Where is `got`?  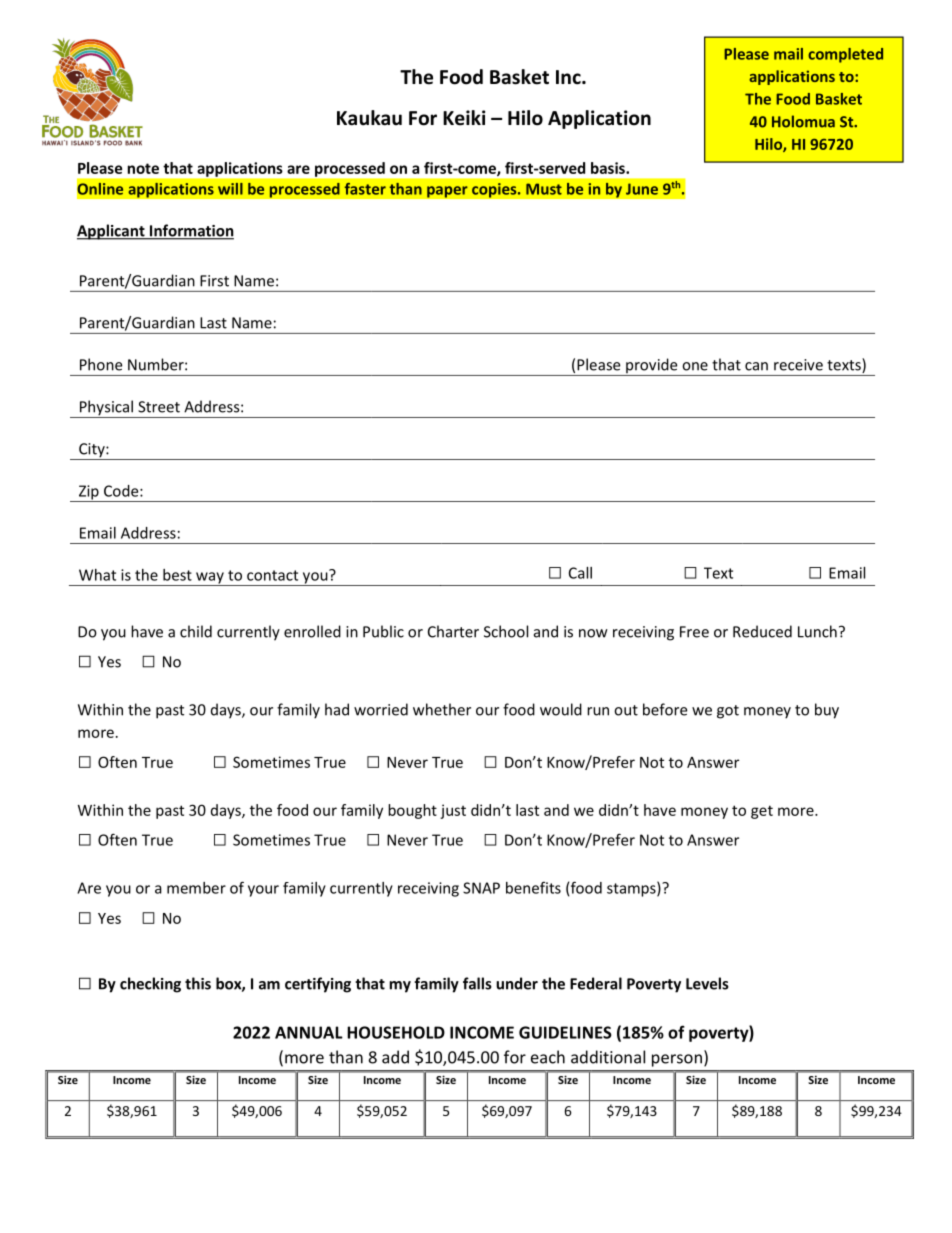
got is located at coordinates (728, 712).
